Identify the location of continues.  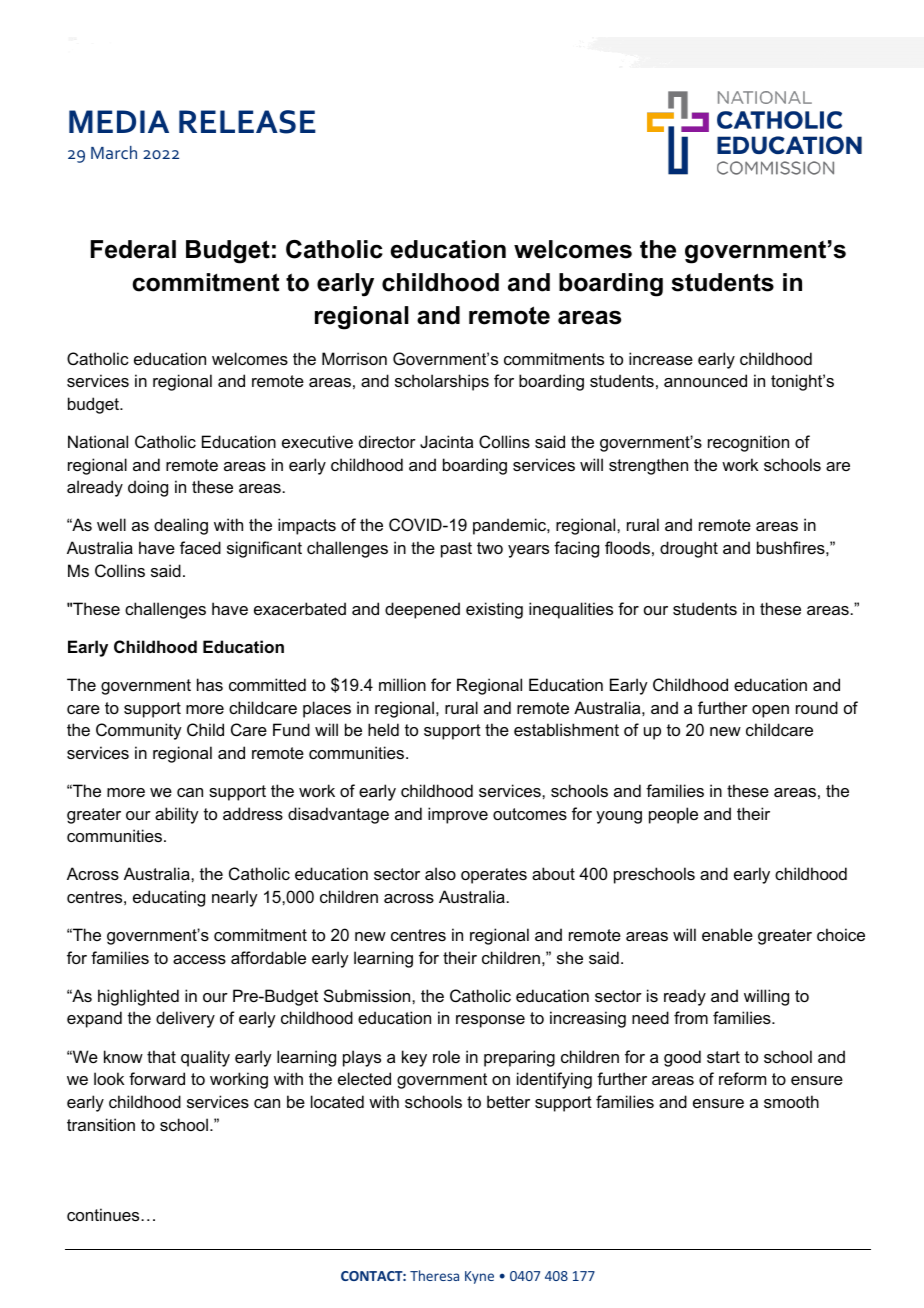
(104, 1214).
